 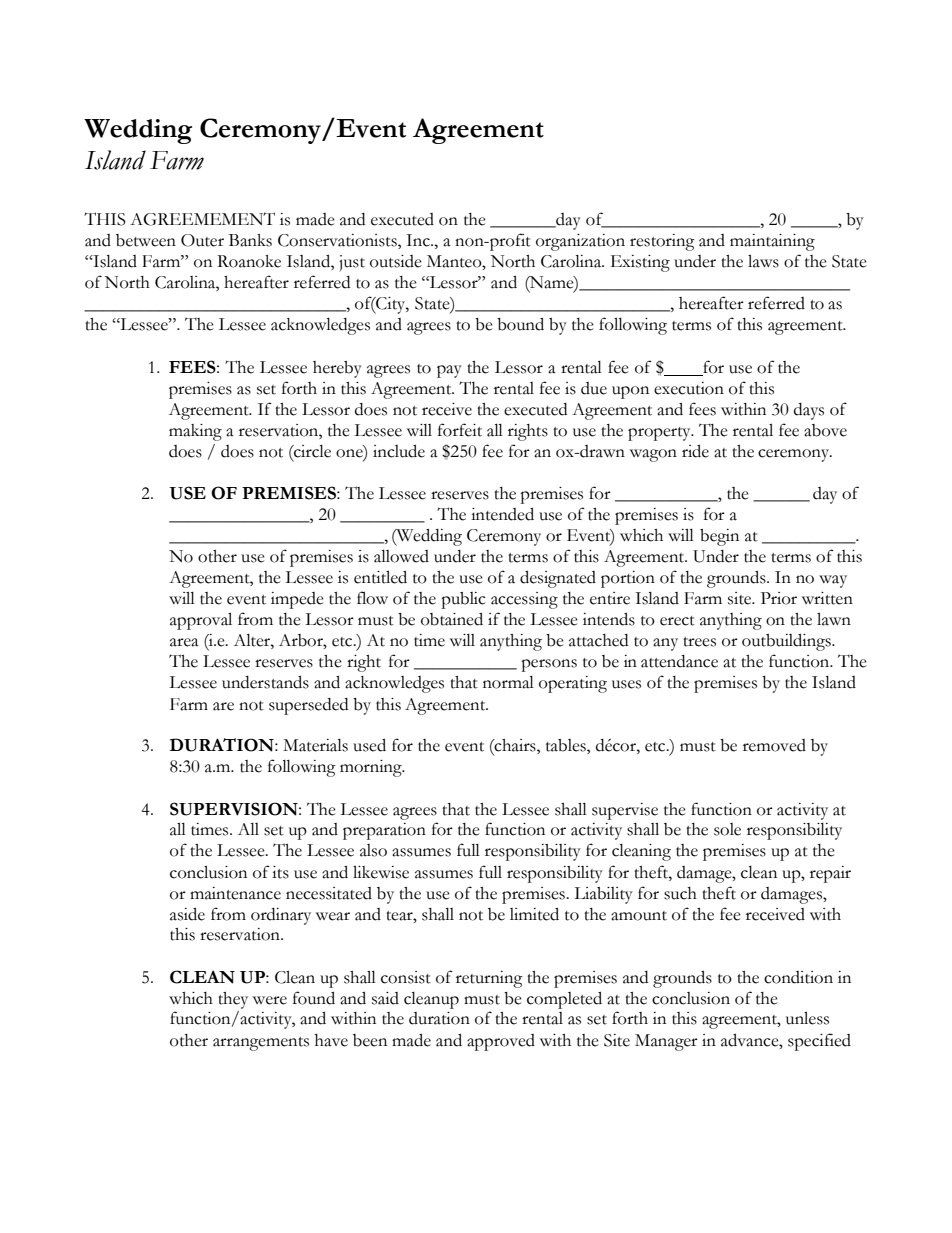 I want to click on Roanoke, so click(x=249, y=261).
